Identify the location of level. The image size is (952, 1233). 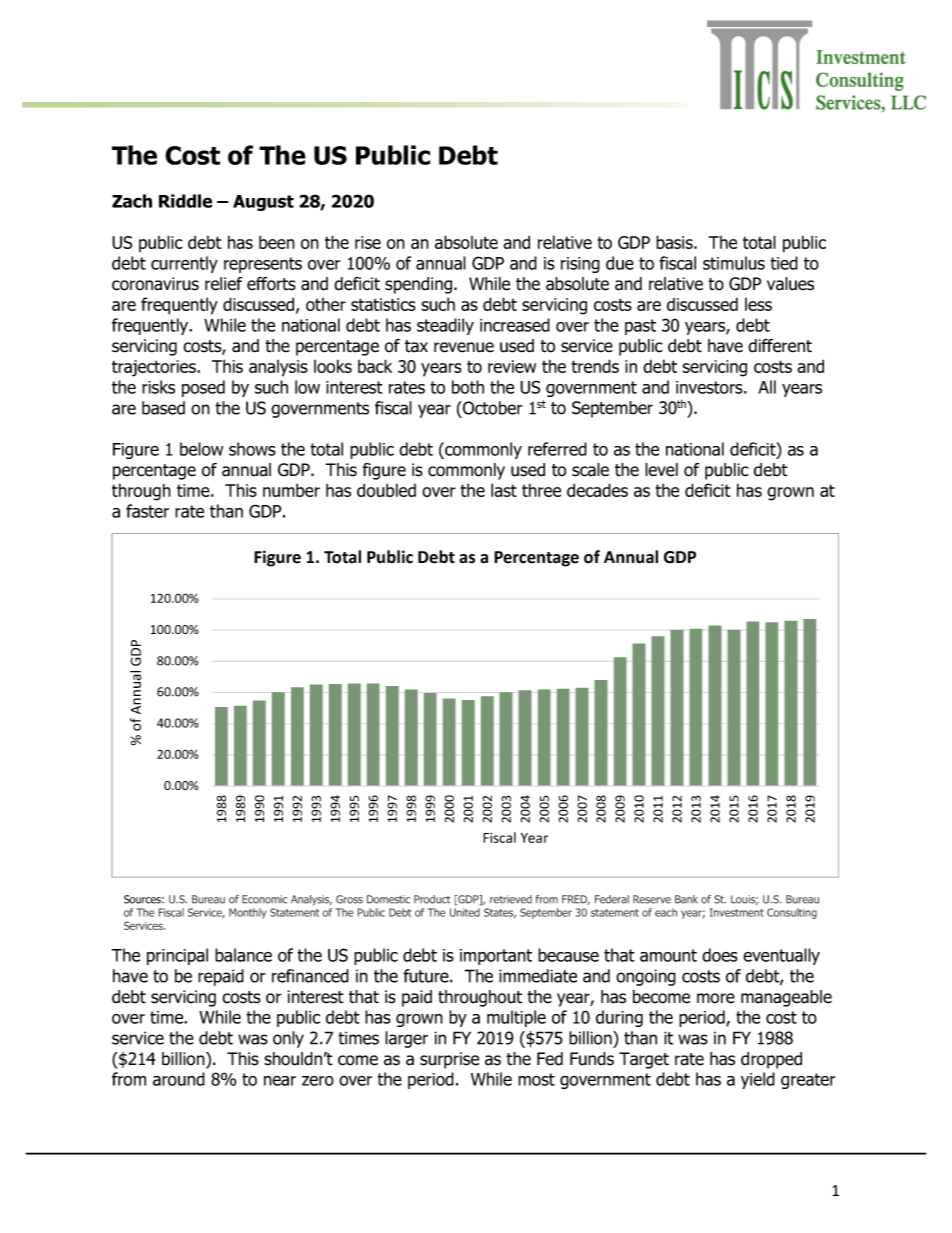
(661, 470).
